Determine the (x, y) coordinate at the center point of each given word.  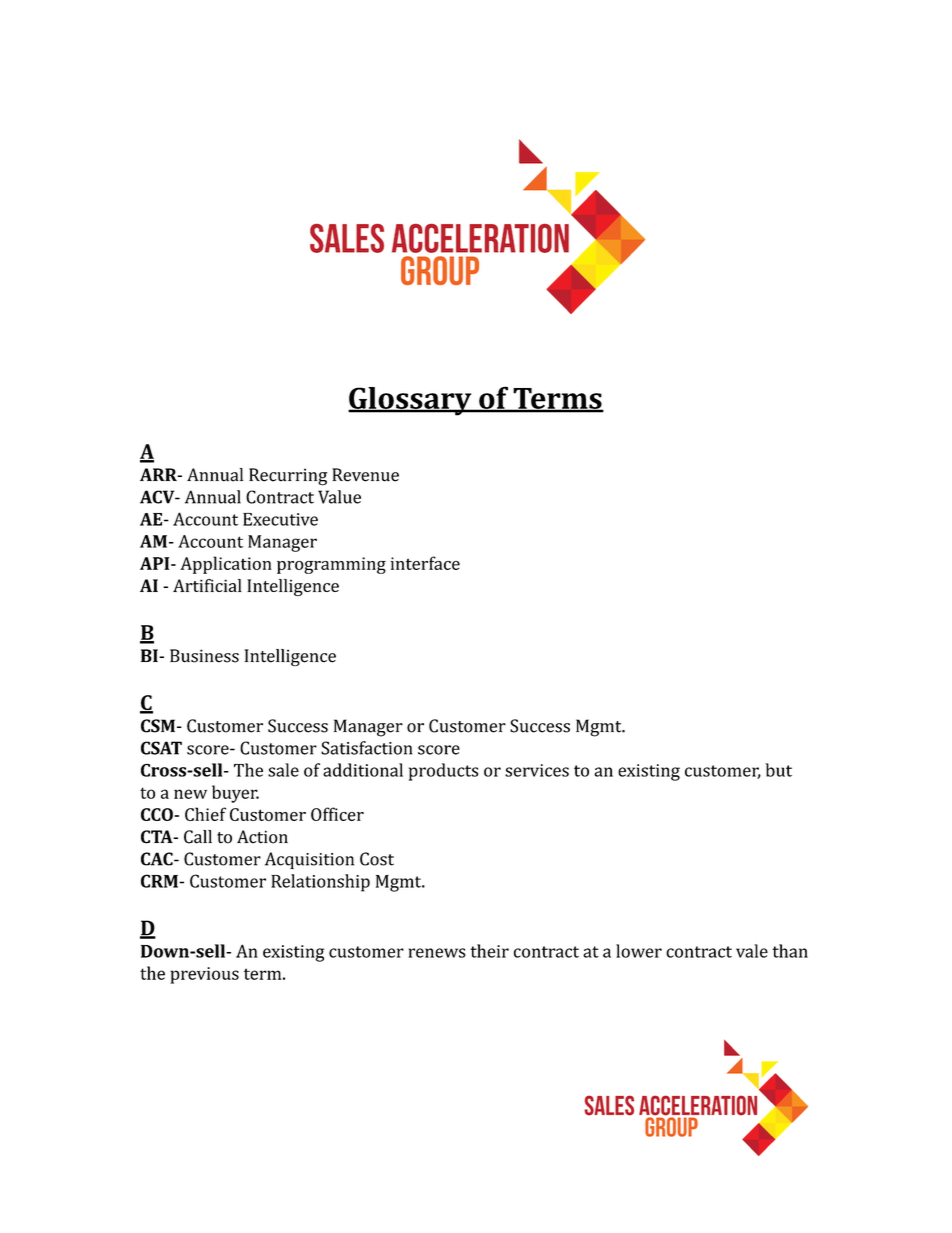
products (443, 772)
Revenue (365, 475)
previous (204, 975)
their (489, 951)
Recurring (288, 477)
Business (204, 656)
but (778, 770)
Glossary (411, 401)
